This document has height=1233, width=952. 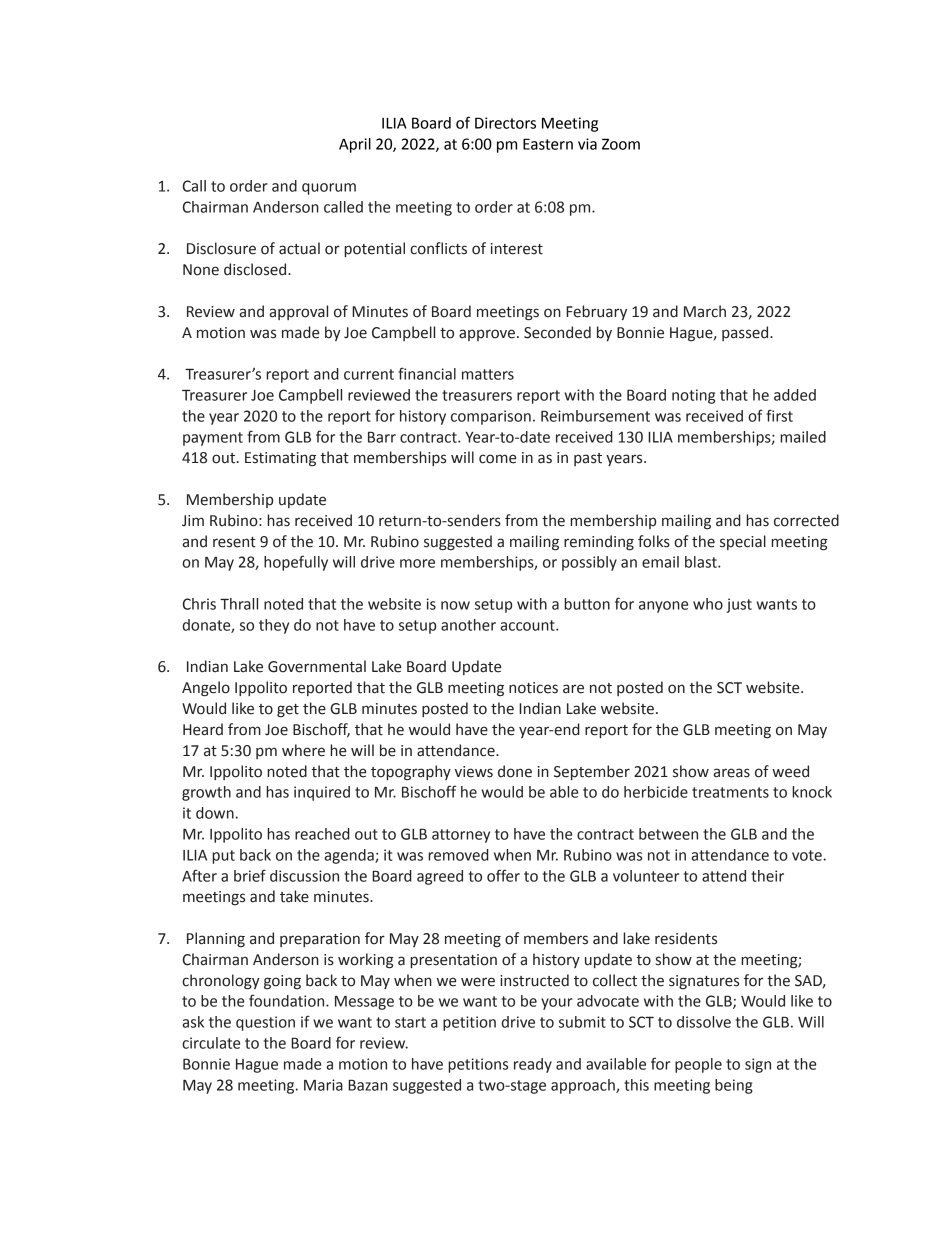 I want to click on question, so click(x=265, y=1023).
